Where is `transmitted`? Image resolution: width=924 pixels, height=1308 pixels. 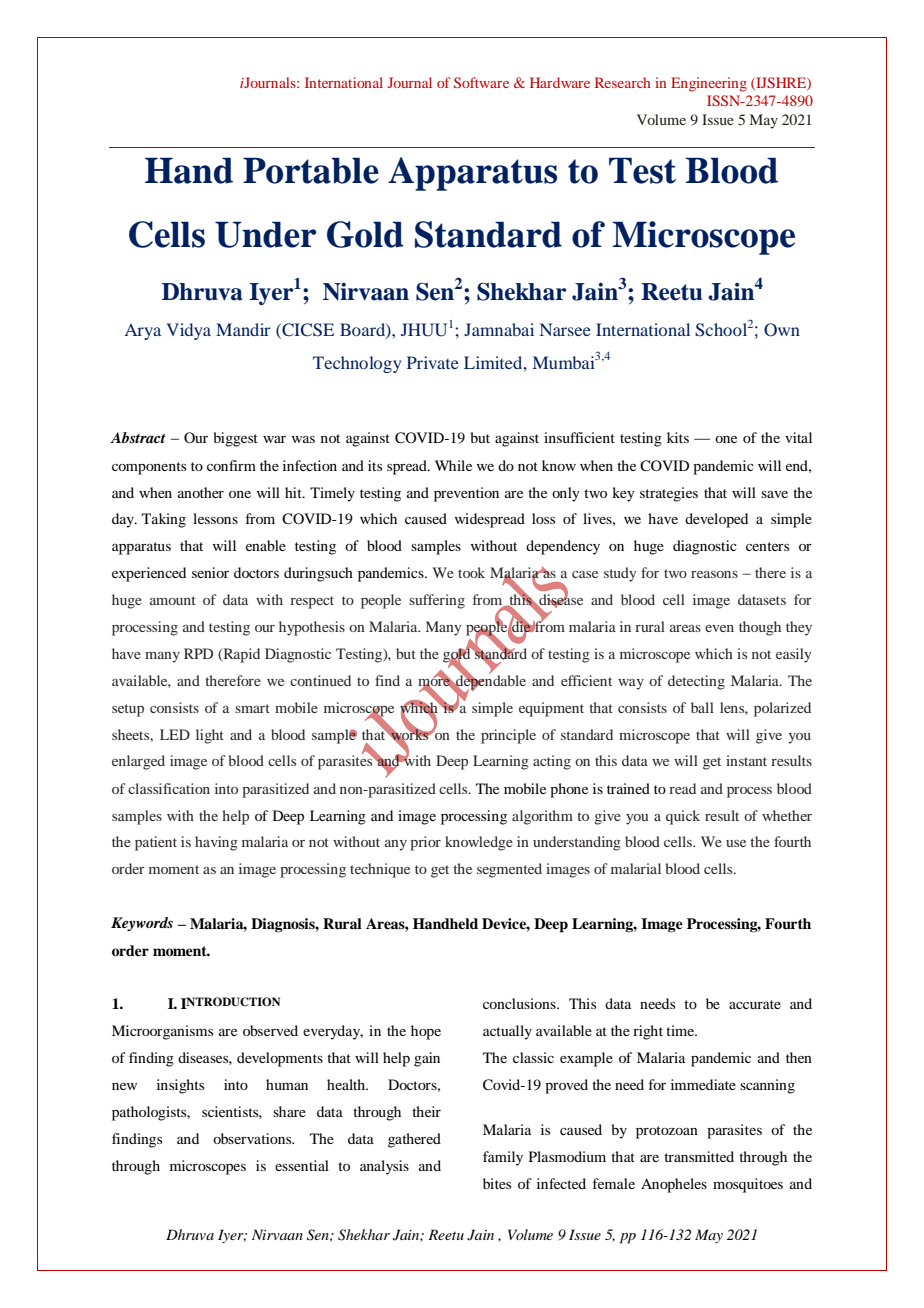
transmitted is located at coordinates (699, 1156).
